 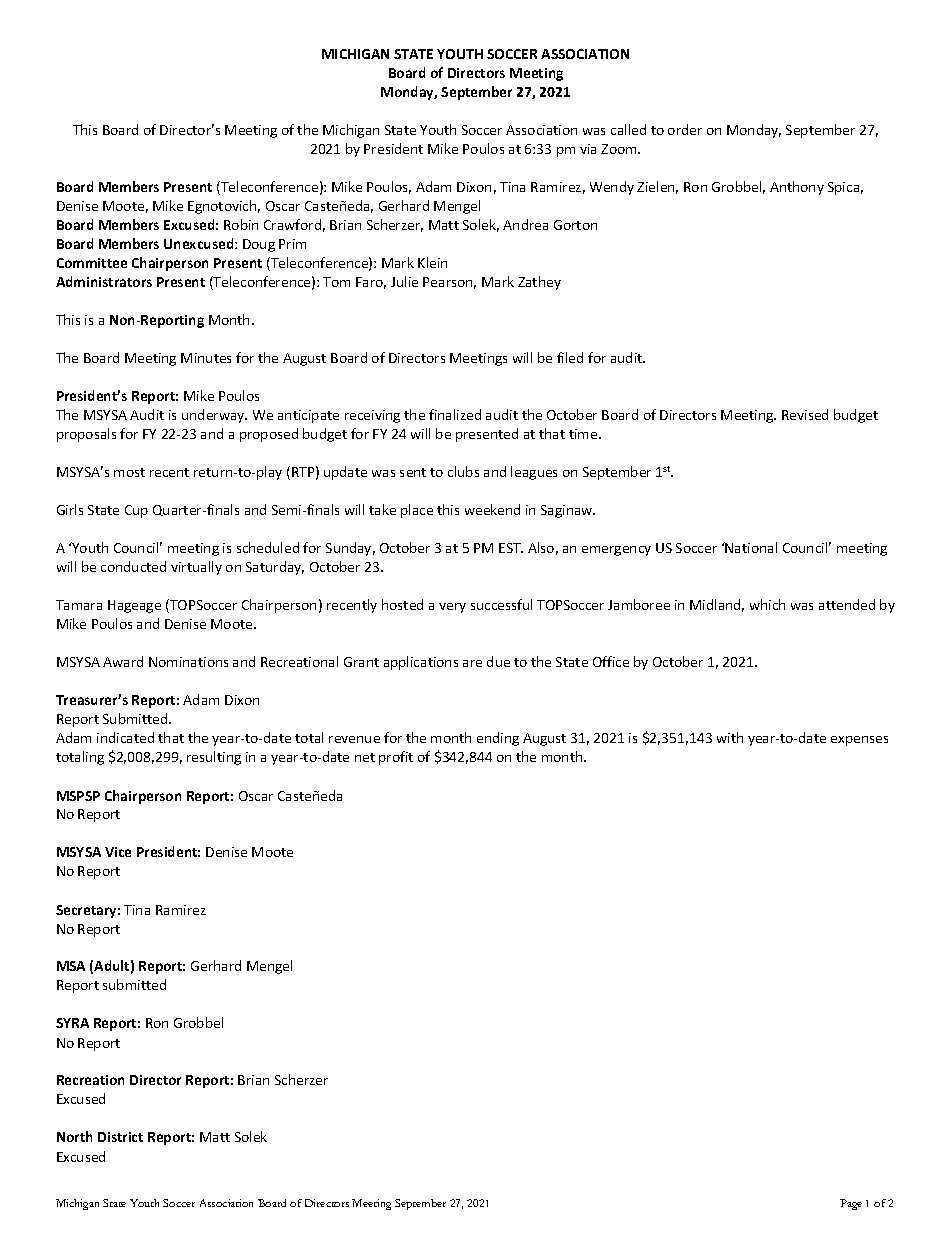 I want to click on are, so click(x=472, y=663).
